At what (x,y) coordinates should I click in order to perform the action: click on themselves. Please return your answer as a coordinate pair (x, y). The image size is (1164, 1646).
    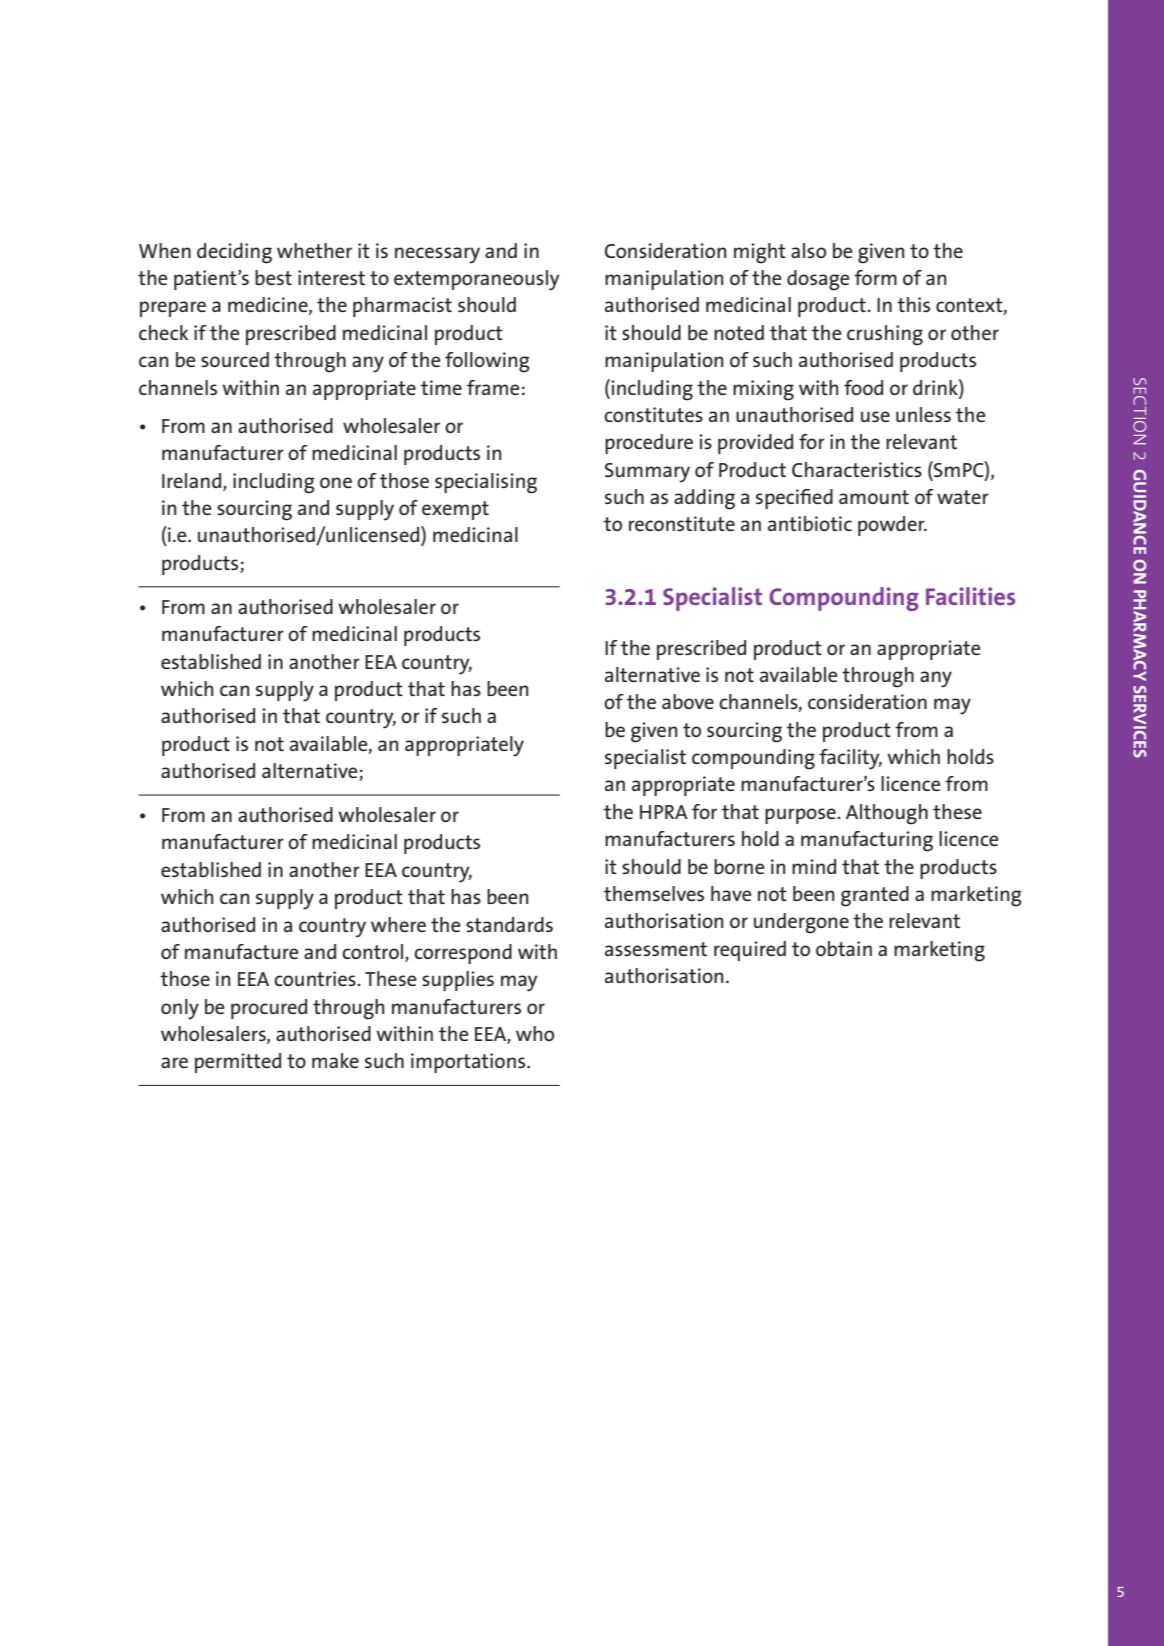
    Looking at the image, I should click on (654, 893).
